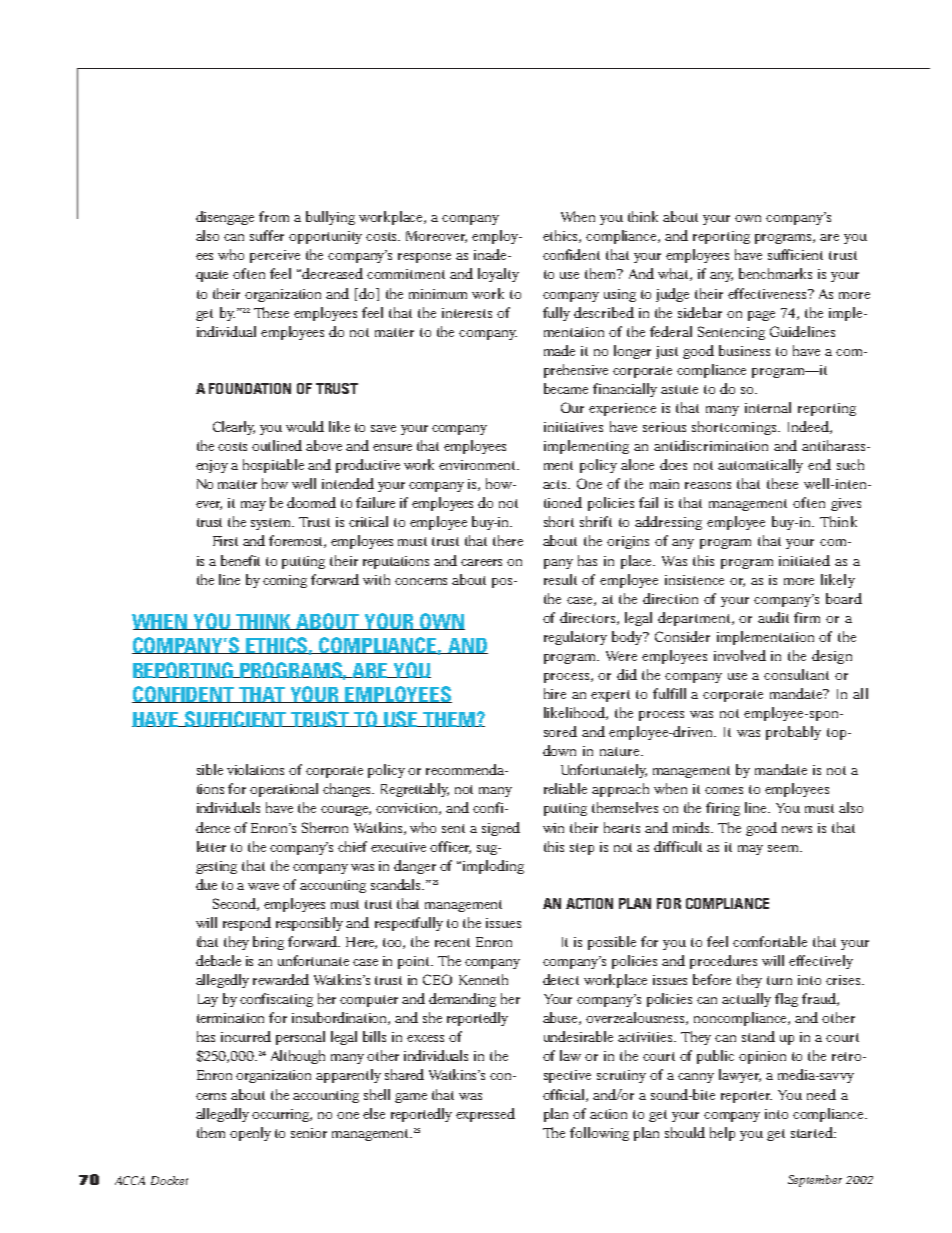 The image size is (952, 1233). What do you see at coordinates (273, 466) in the document?
I see `hospitable` at bounding box center [273, 466].
